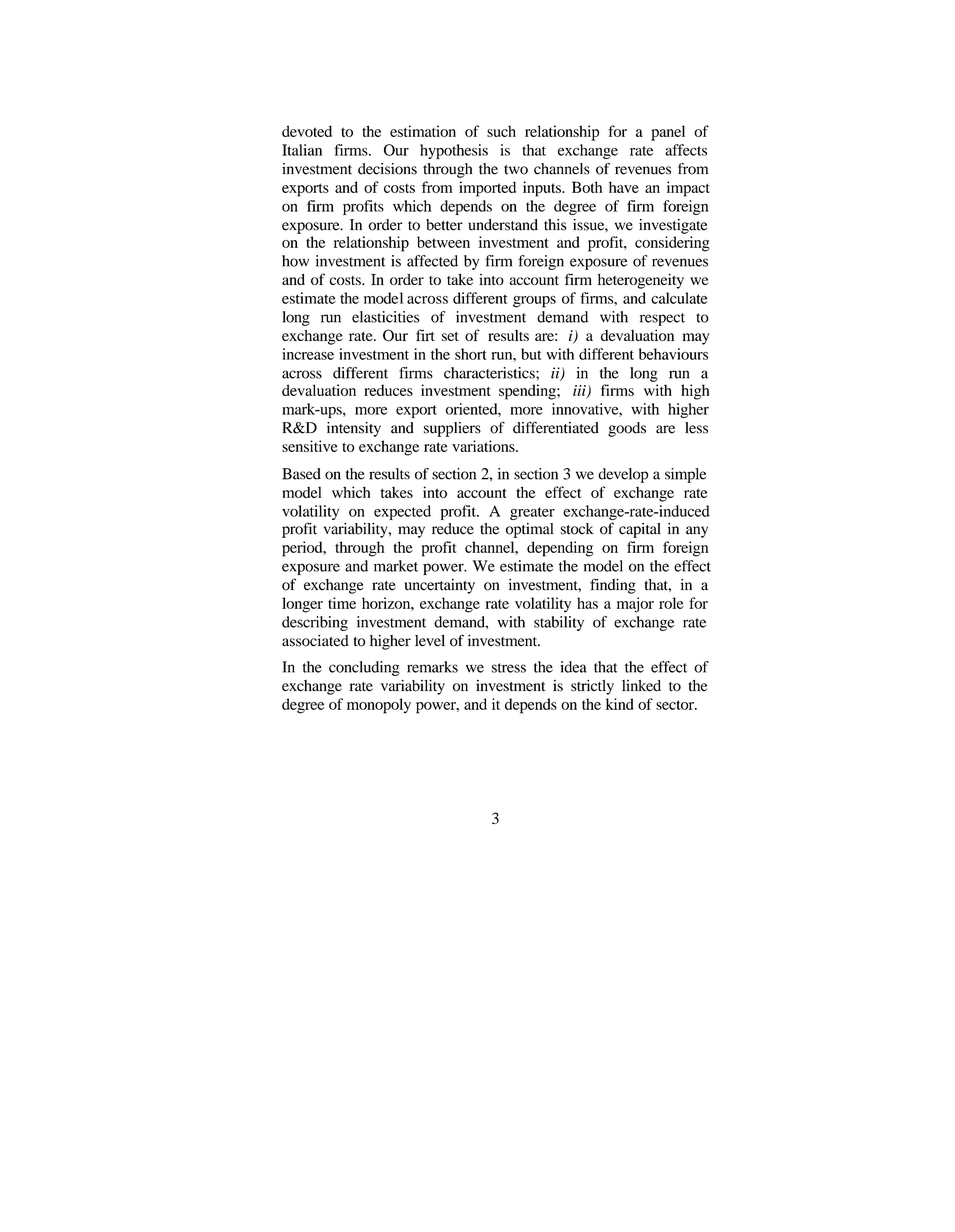 Image resolution: width=955 pixels, height=1232 pixels. What do you see at coordinates (354, 429) in the page?
I see `intensity` at bounding box center [354, 429].
